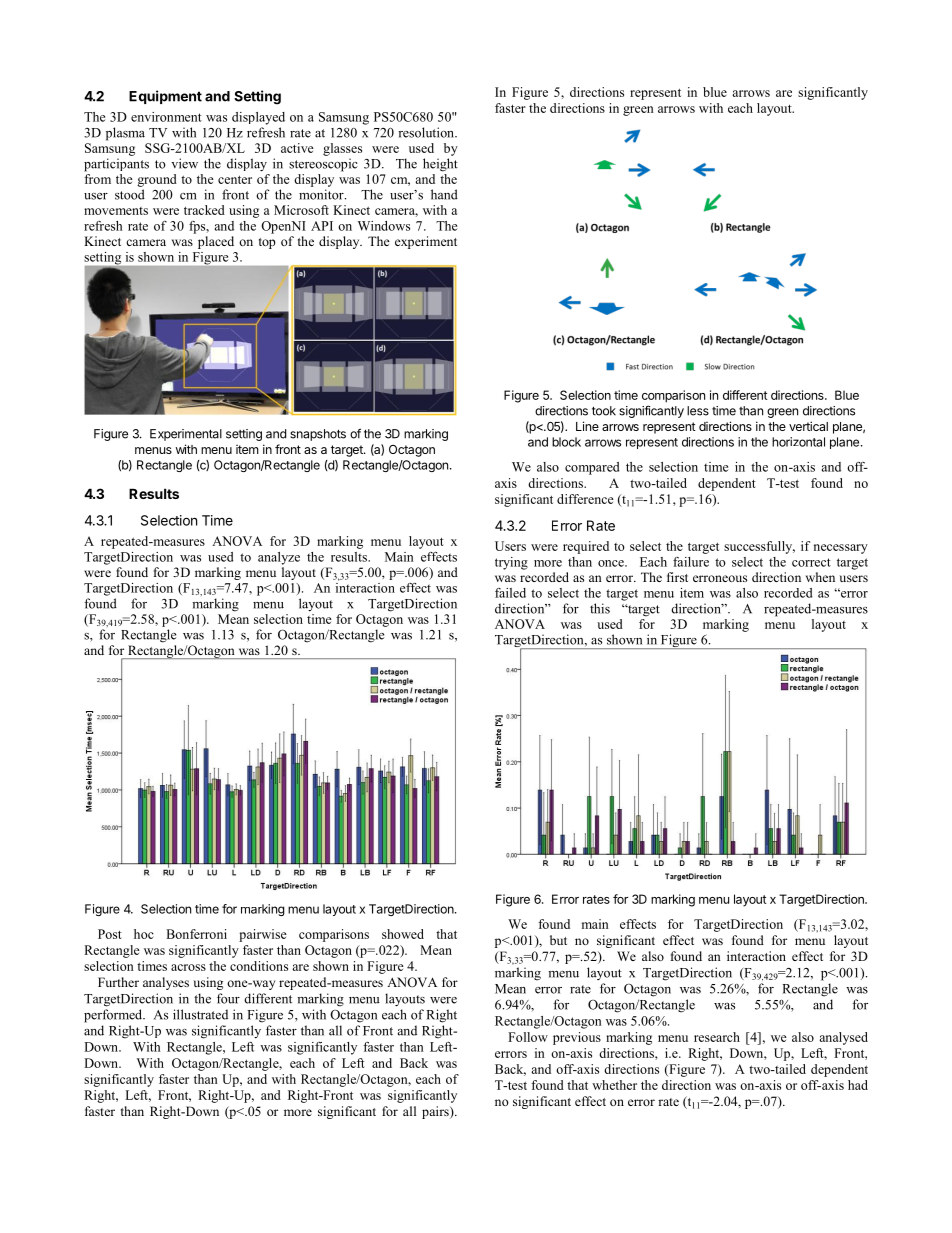  What do you see at coordinates (427, 132) in the screenshot?
I see `resolution` at bounding box center [427, 132].
